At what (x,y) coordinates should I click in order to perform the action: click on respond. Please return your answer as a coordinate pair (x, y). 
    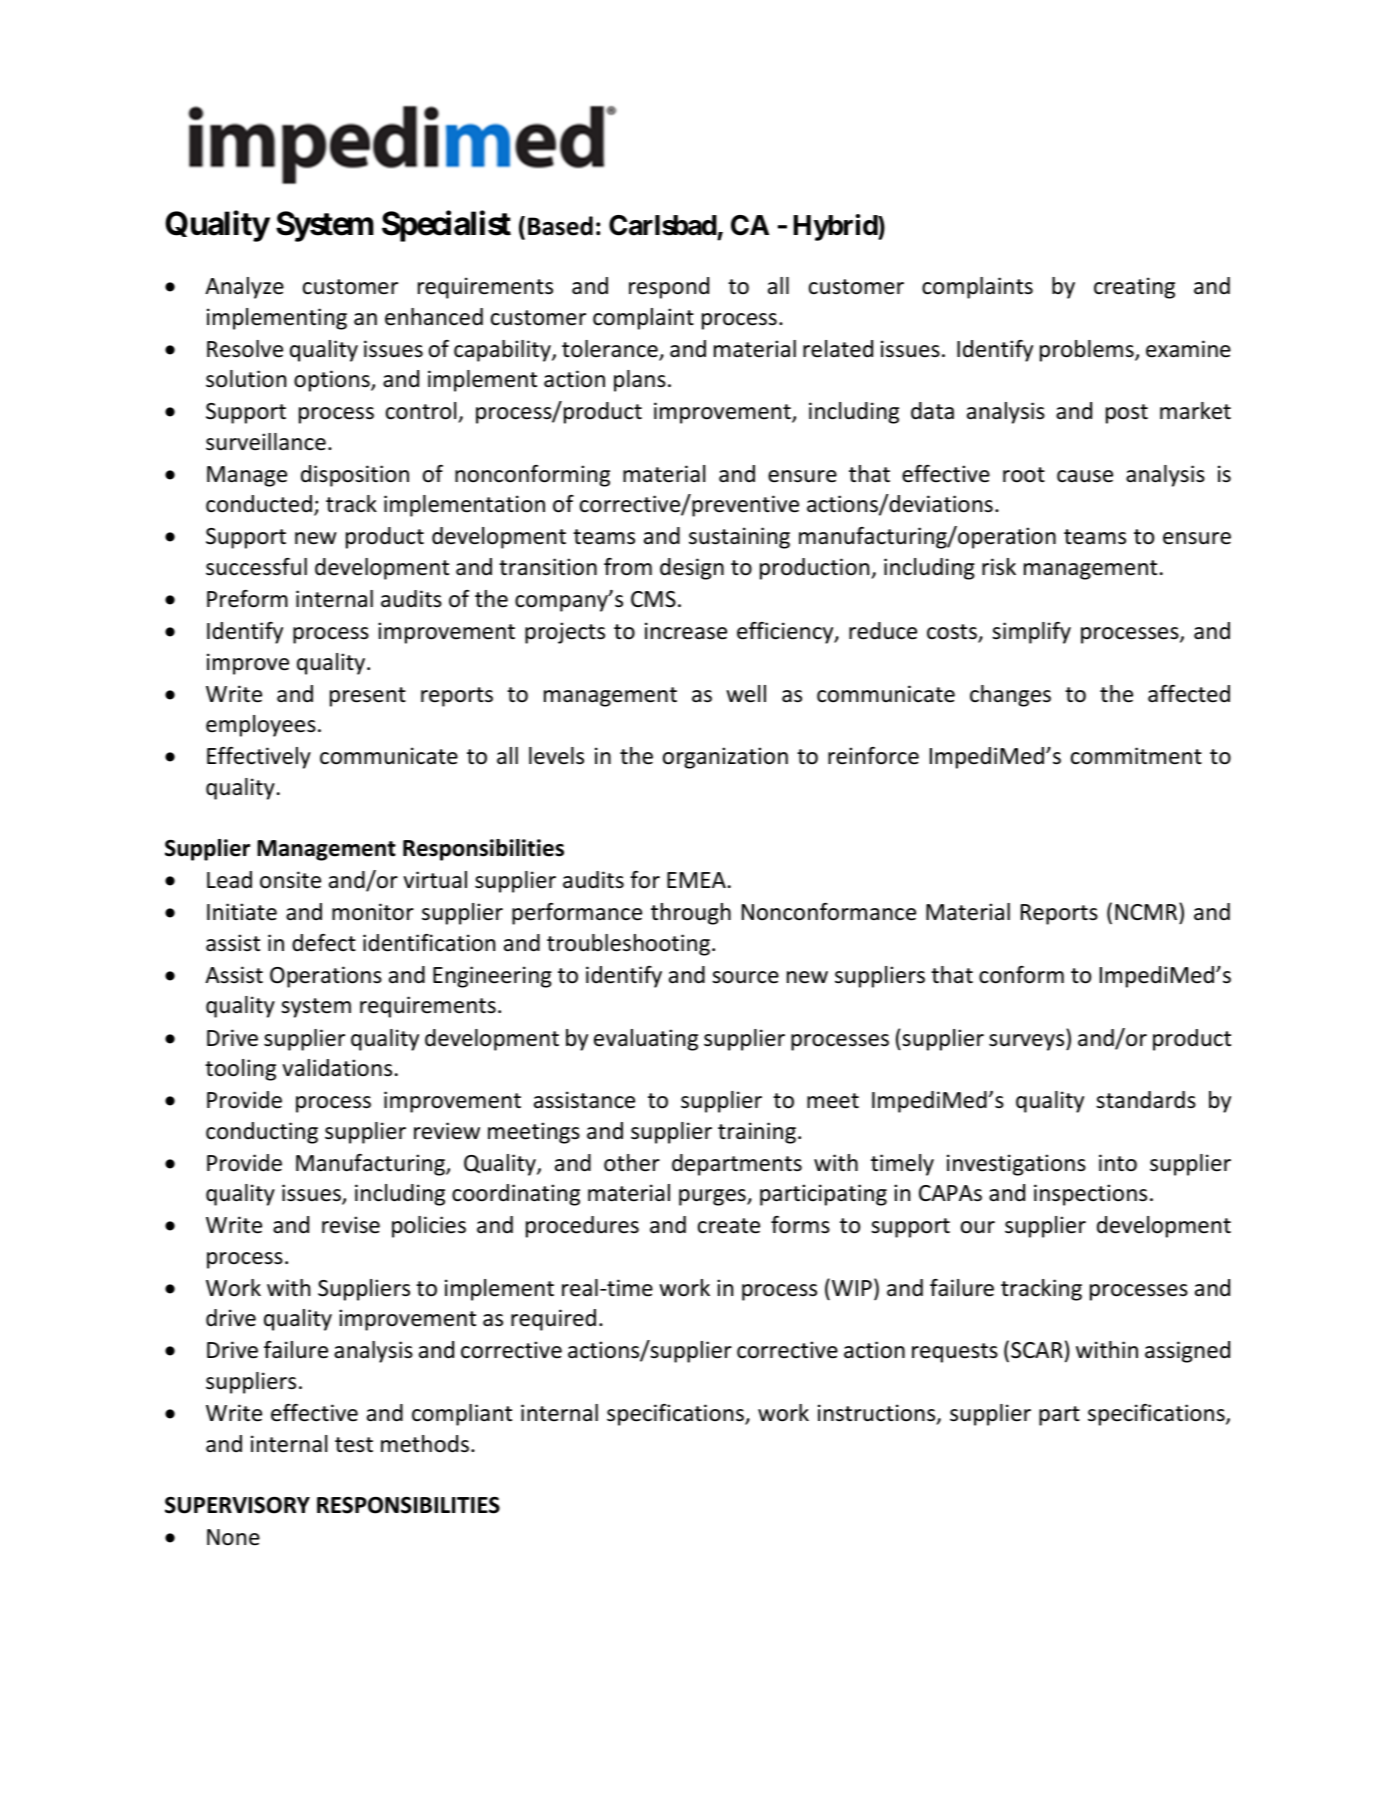
    Looking at the image, I should click on (669, 288).
